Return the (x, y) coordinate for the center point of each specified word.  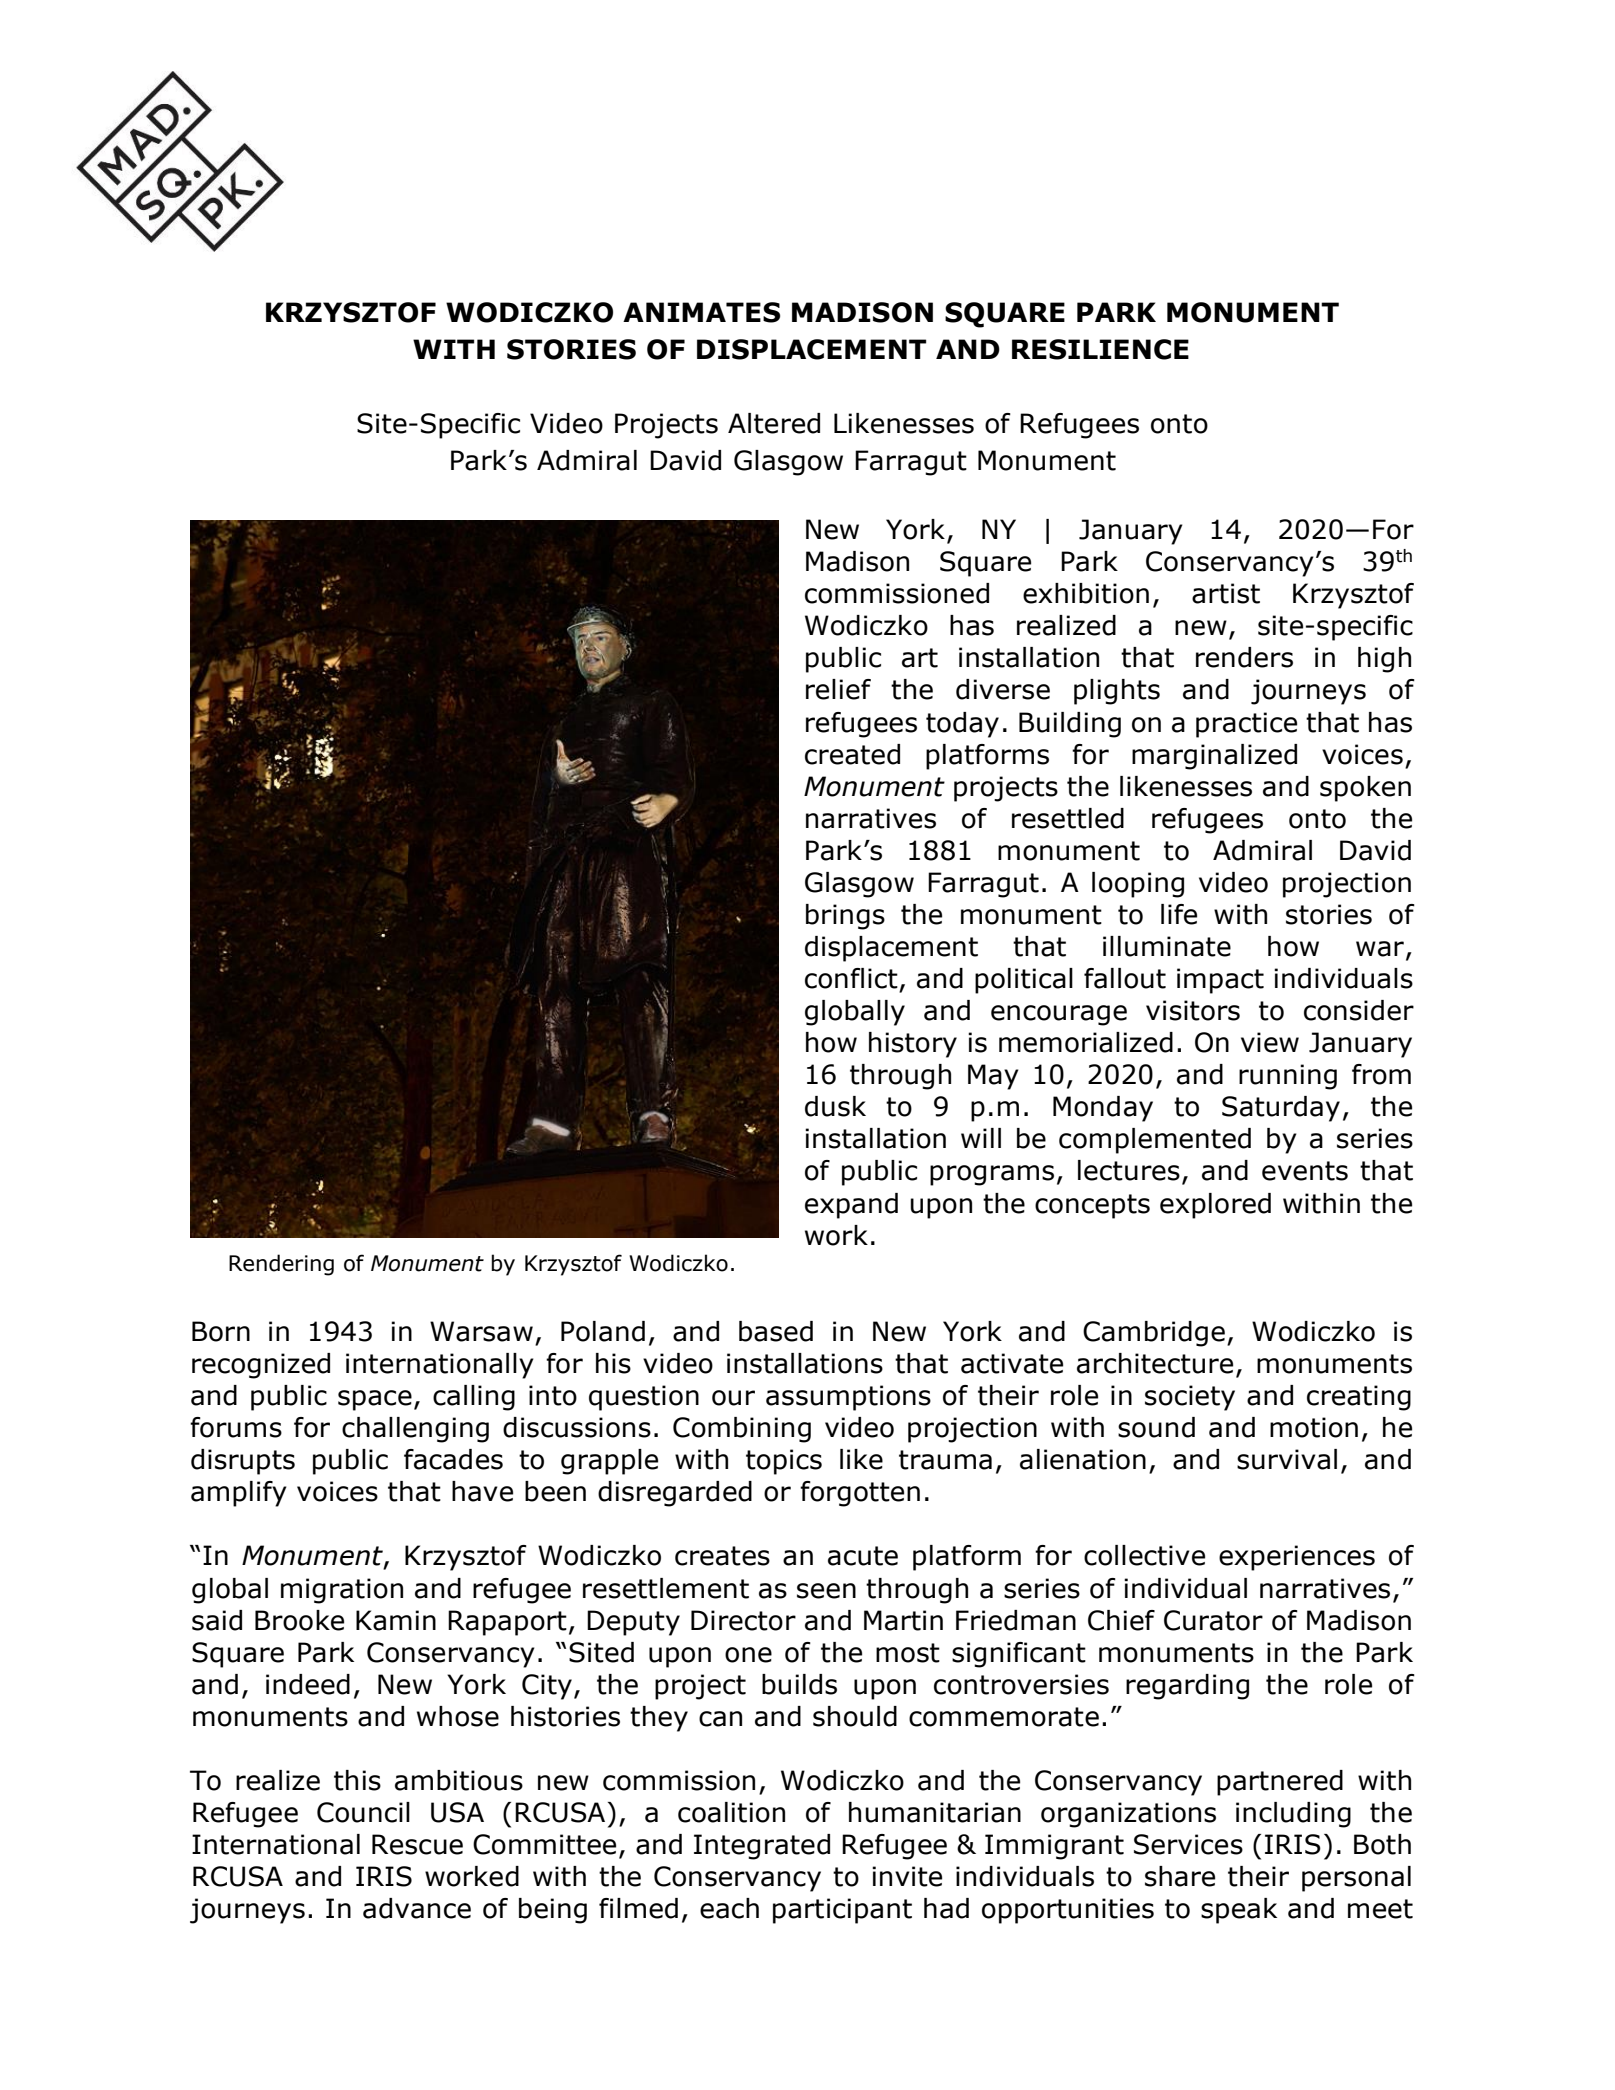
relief (838, 689)
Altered (774, 423)
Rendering (281, 1265)
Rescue (417, 1844)
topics (784, 1462)
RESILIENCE (1100, 349)
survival (1287, 1459)
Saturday (1281, 1109)
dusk (835, 1106)
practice (1246, 725)
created (852, 754)
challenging (415, 1430)
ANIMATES (701, 312)
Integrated (762, 1847)
